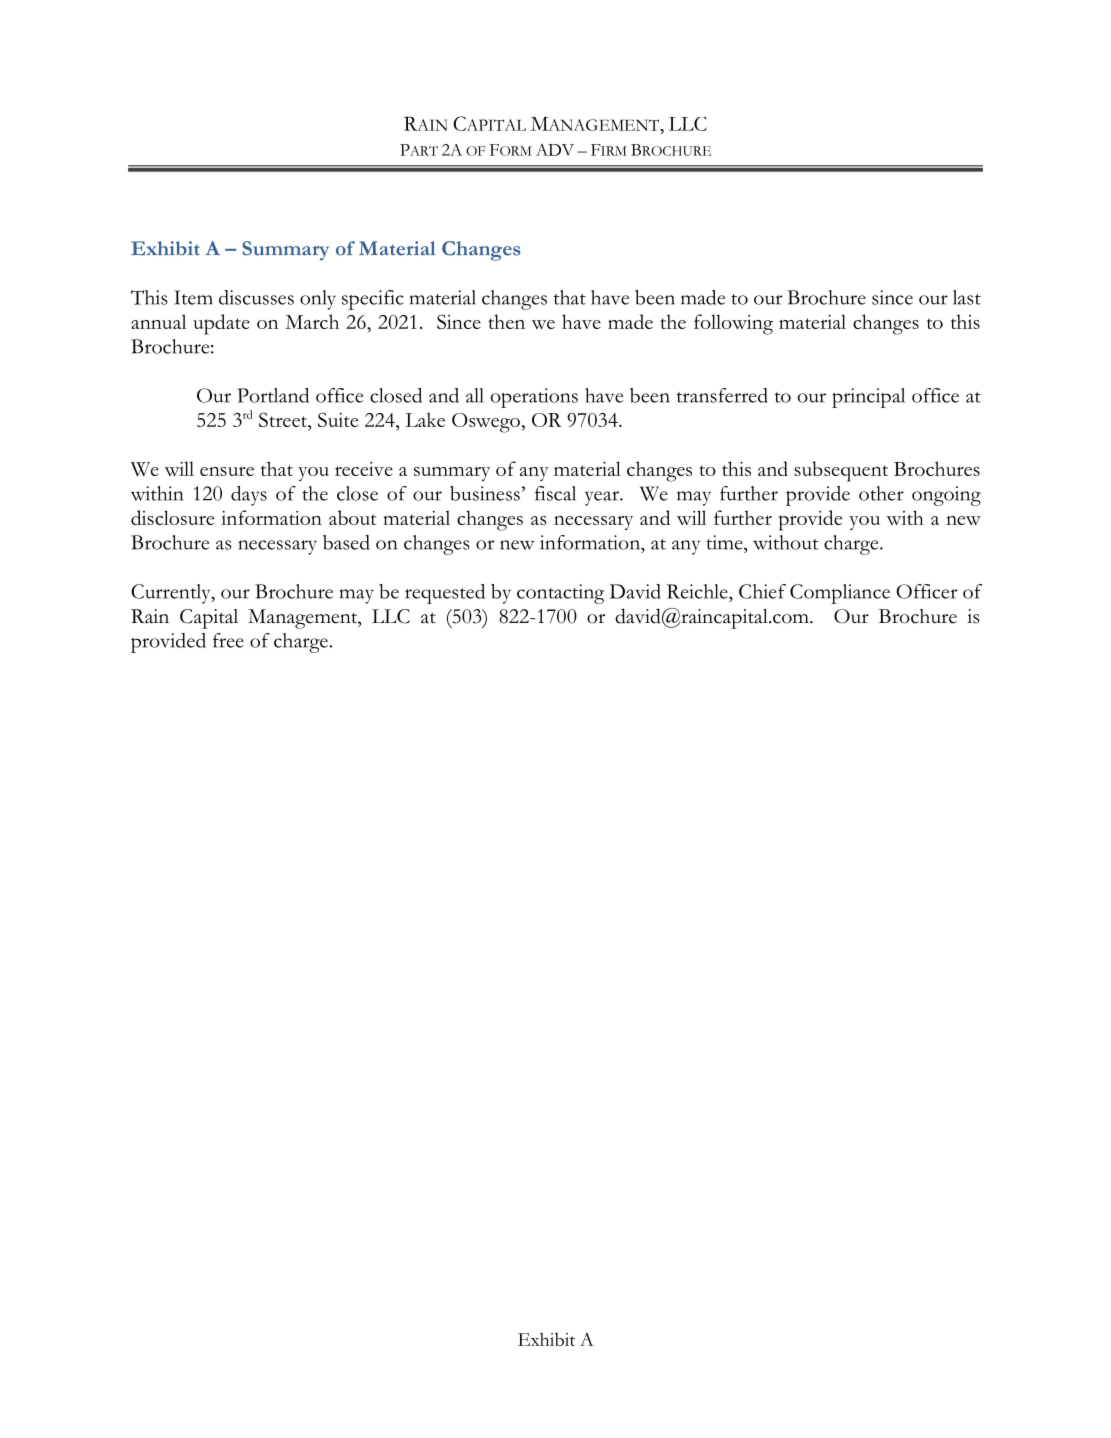 The height and width of the screenshot is (1438, 1111). Describe the element at coordinates (373, 300) in the screenshot. I see `specific` at that location.
